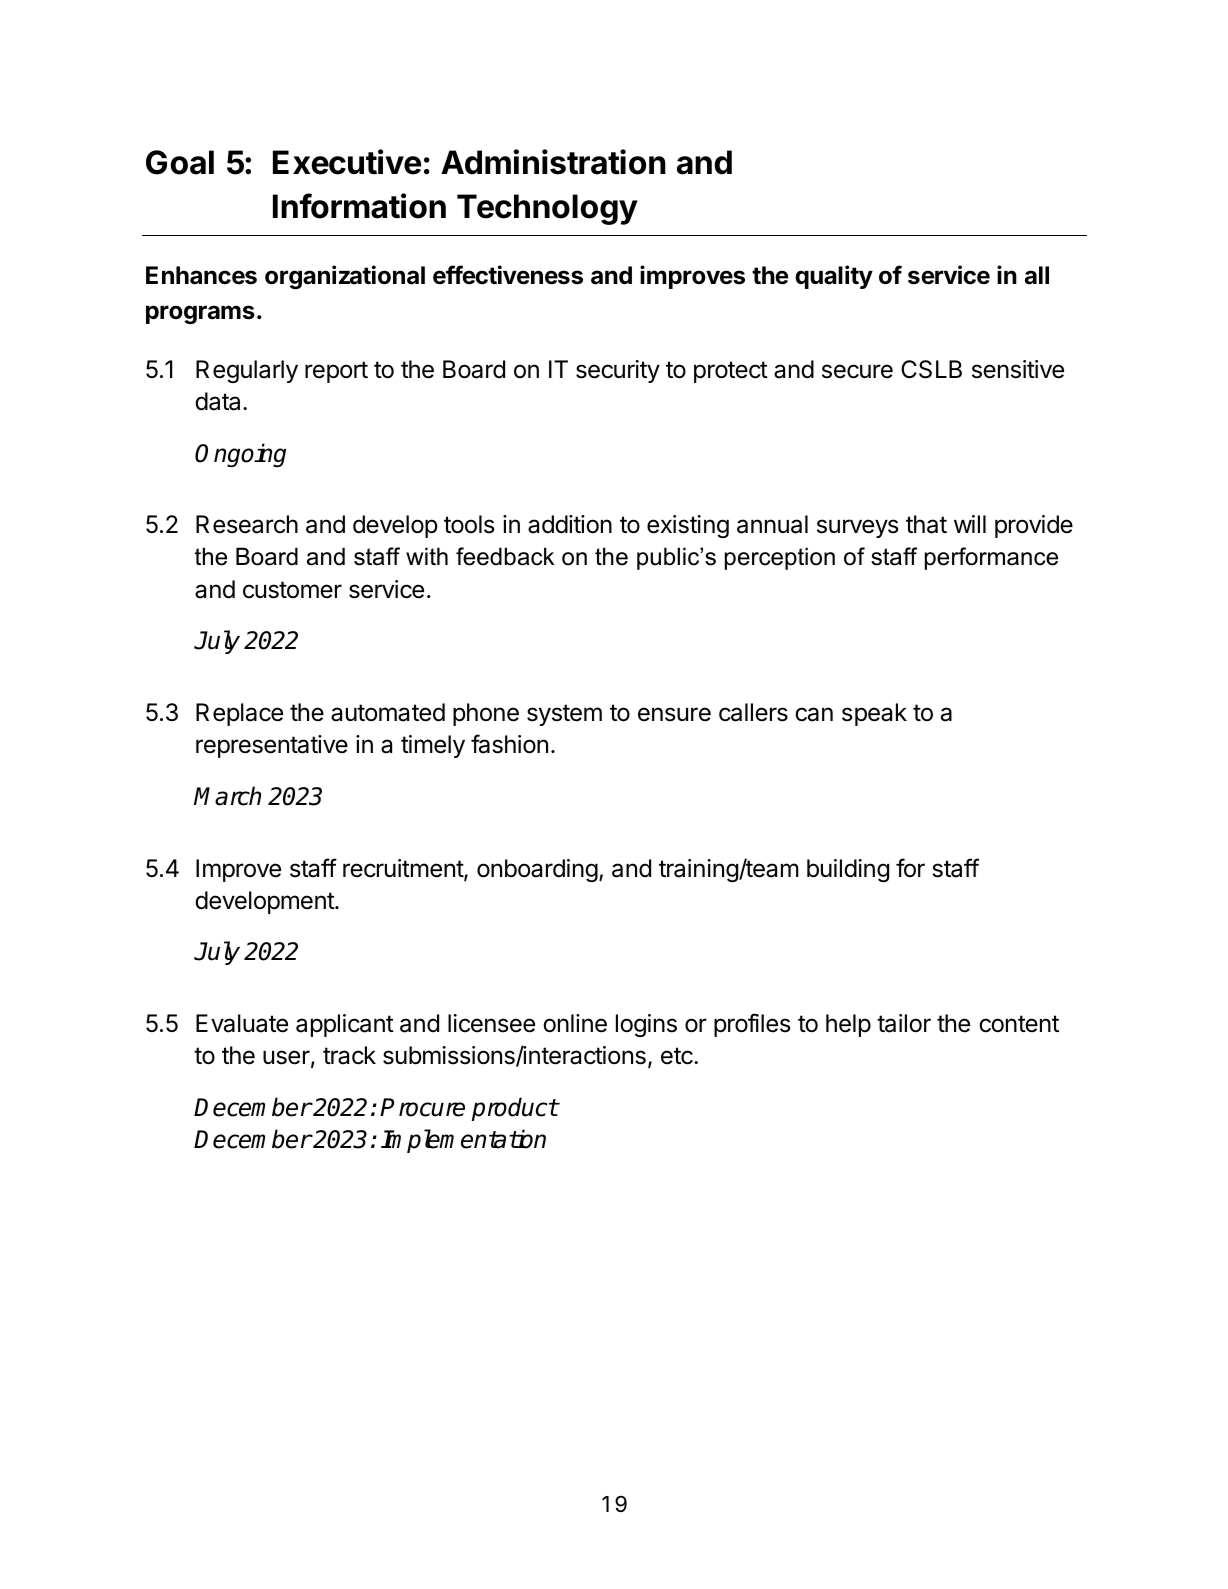  I want to click on Technology, so click(547, 209).
